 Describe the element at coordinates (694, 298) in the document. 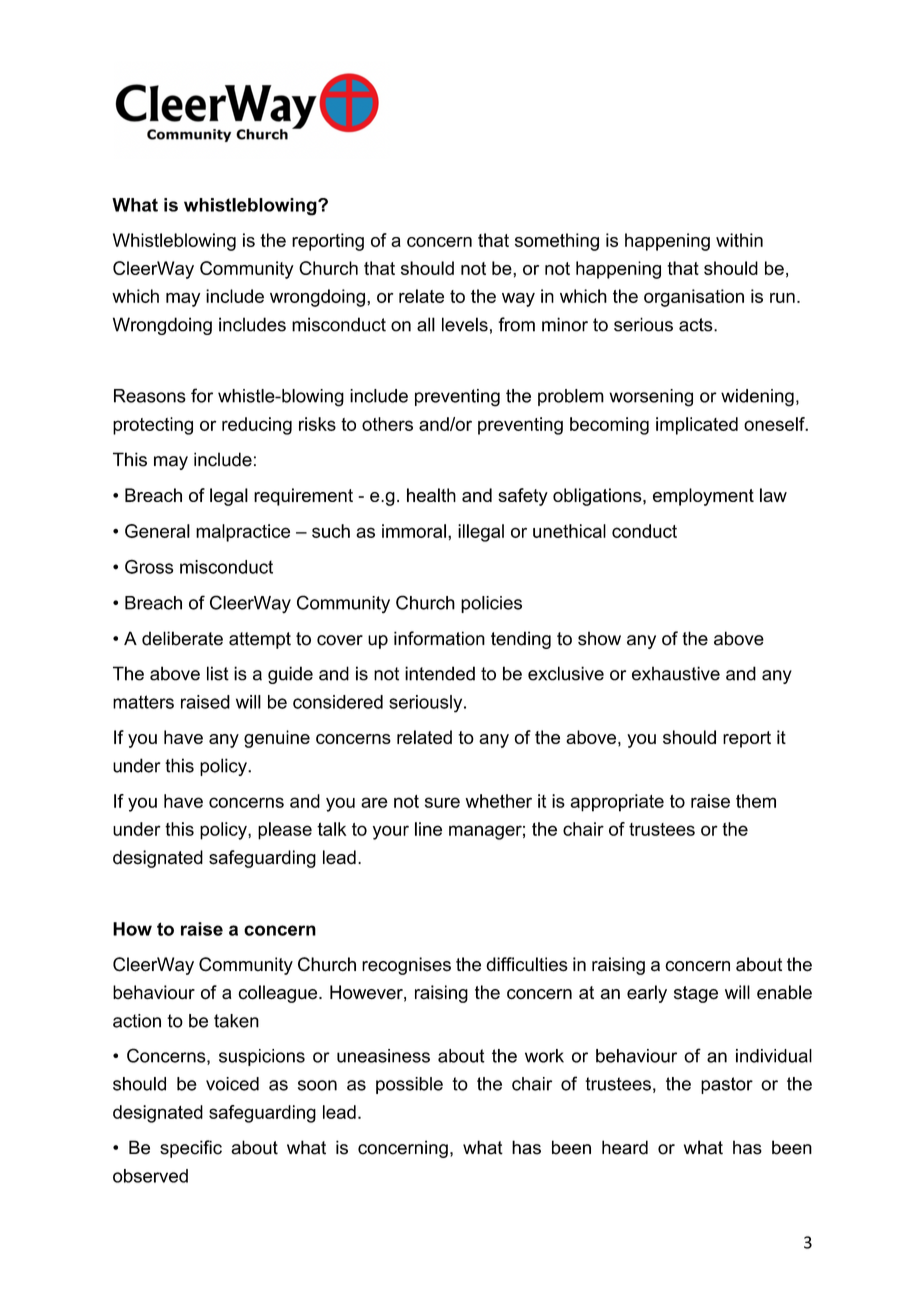

I see `organisation` at that location.
